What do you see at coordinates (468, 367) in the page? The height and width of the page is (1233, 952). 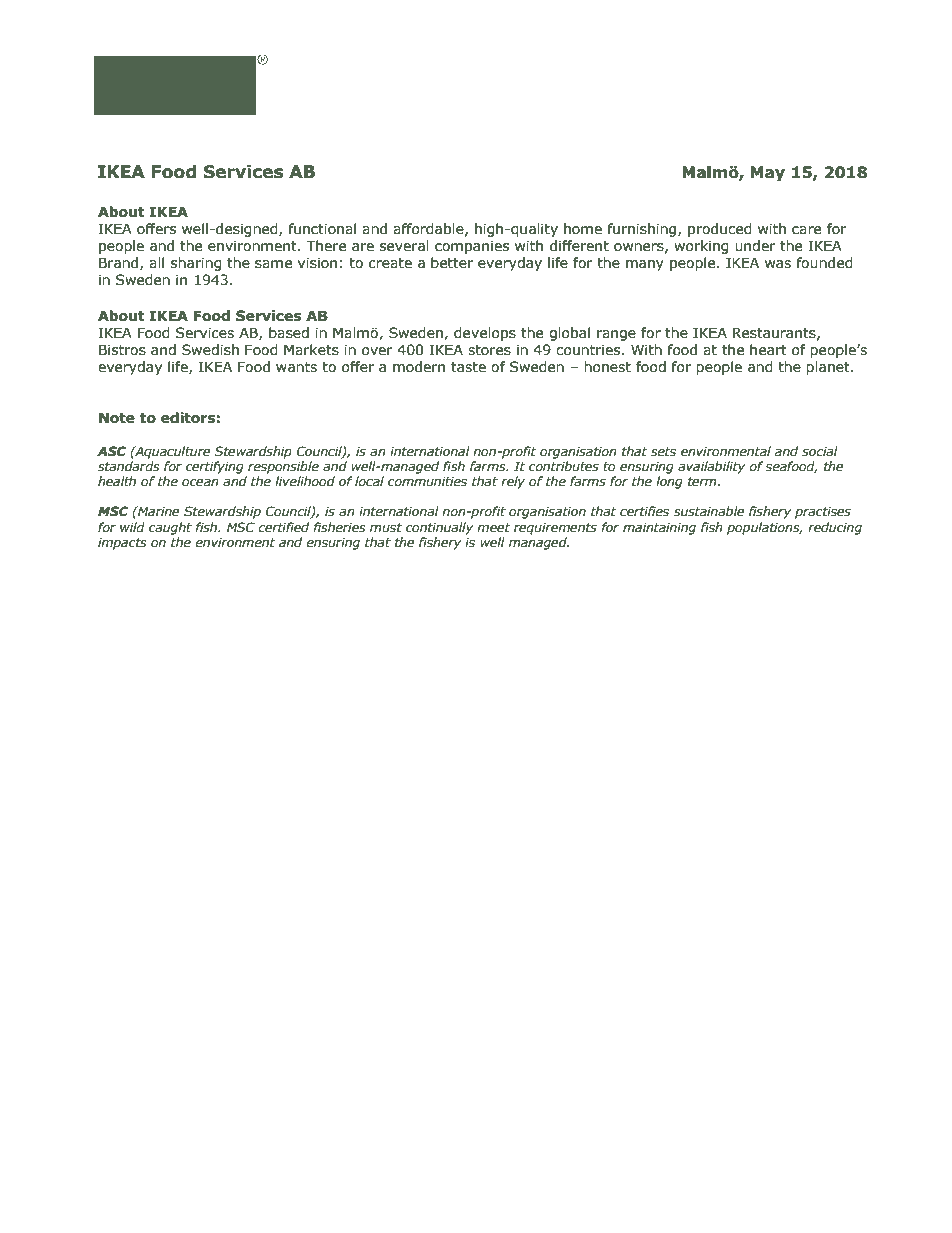 I see `taste` at bounding box center [468, 367].
